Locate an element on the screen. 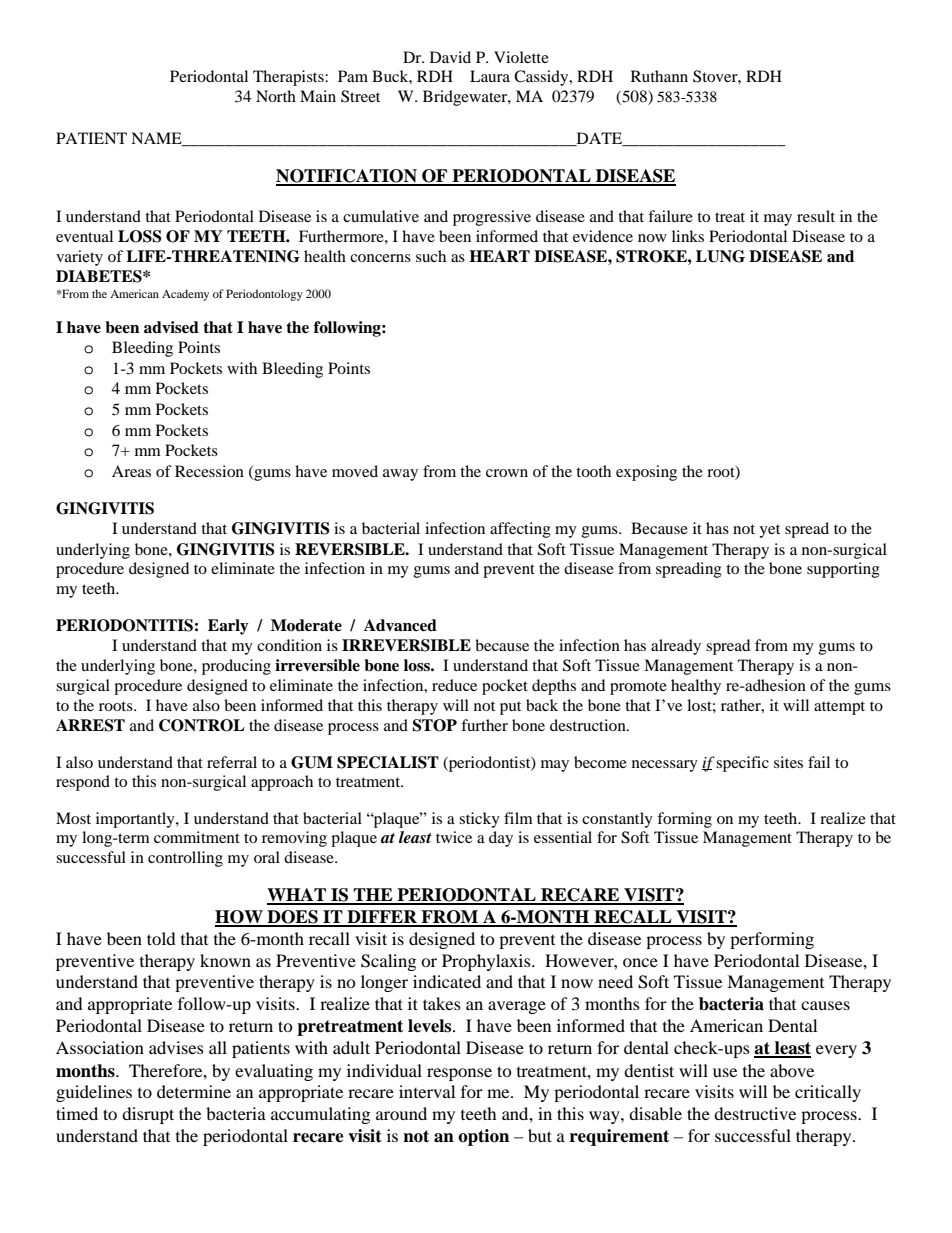 This screenshot has width=952, height=1233. Laura is located at coordinates (490, 76).
